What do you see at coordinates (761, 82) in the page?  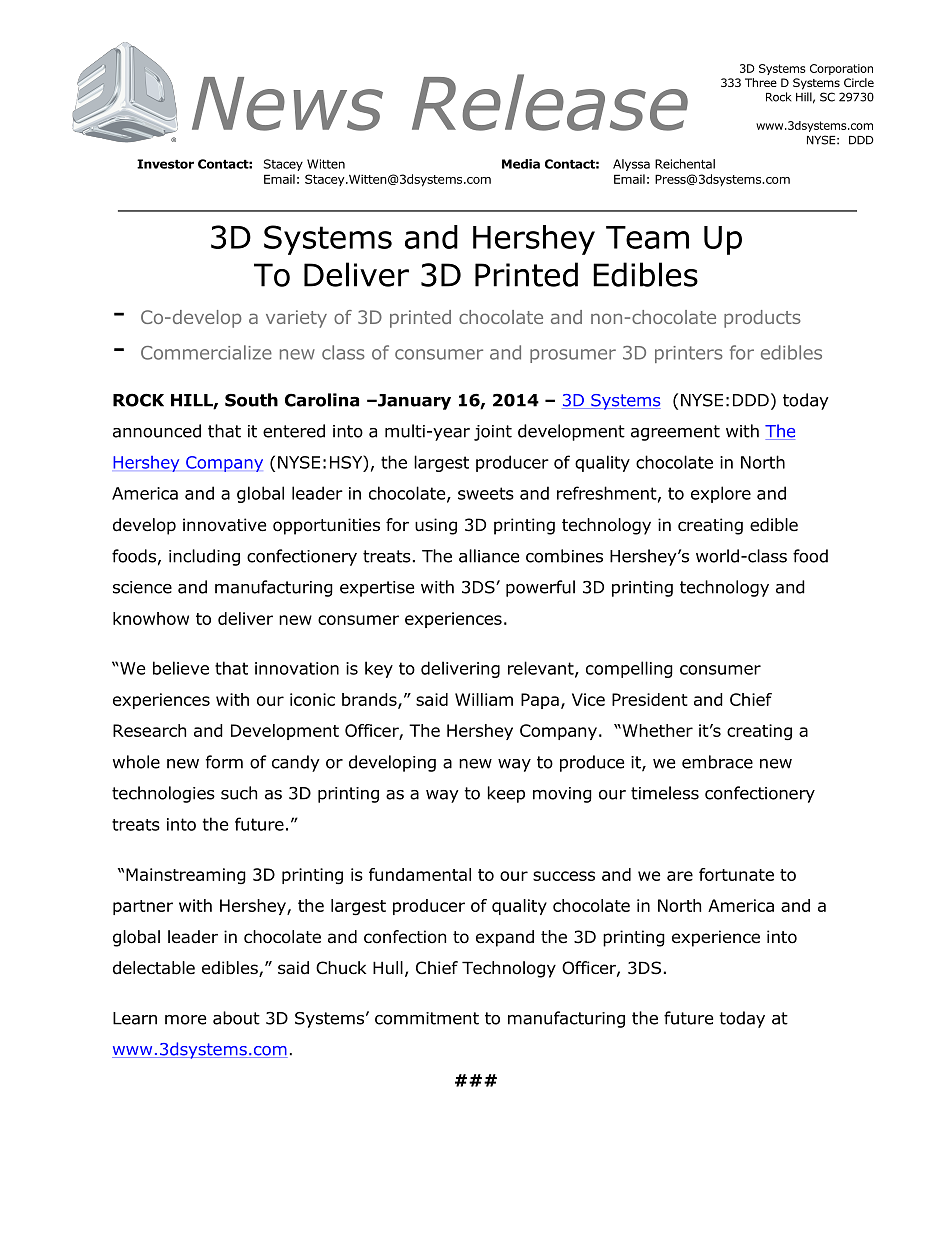 I see `Three` at bounding box center [761, 82].
